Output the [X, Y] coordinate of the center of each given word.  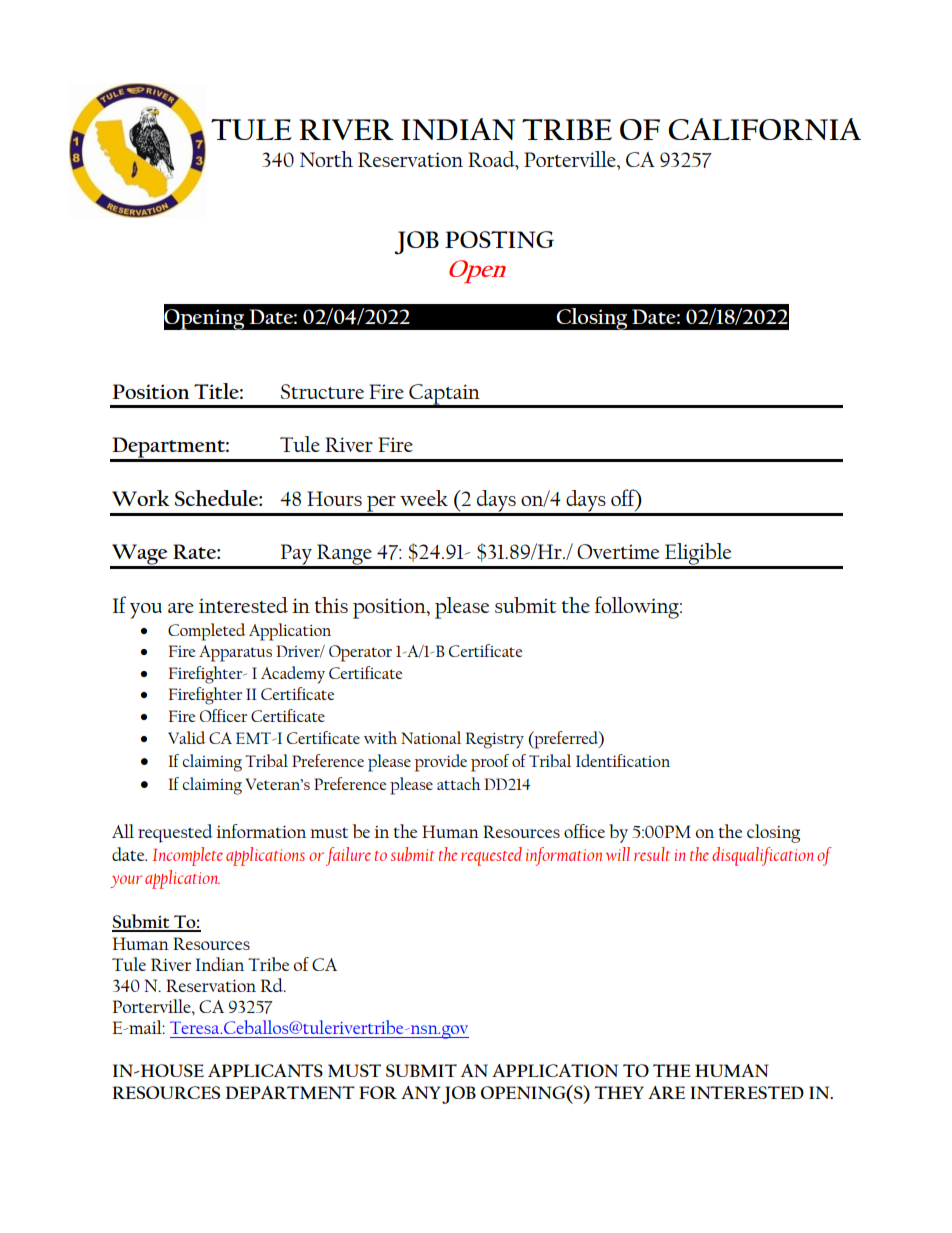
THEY [619, 1092]
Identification [623, 760]
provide [441, 763]
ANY [421, 1092]
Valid [186, 737]
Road [492, 160]
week [424, 498]
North [326, 159]
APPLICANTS [265, 1070]
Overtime [618, 551]
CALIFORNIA [764, 129]
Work [141, 498]
